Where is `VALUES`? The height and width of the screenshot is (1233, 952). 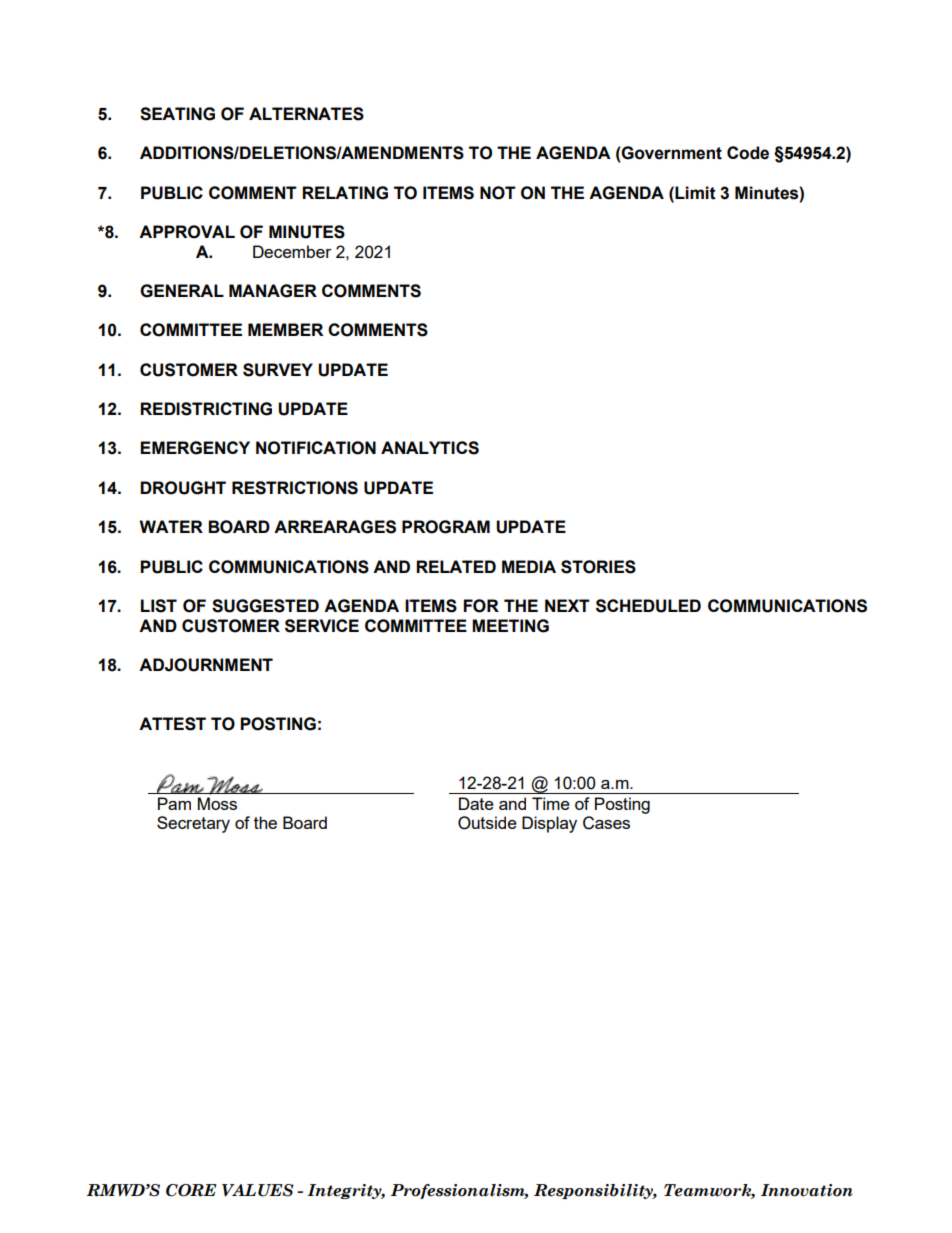
VALUES is located at coordinates (258, 1190).
